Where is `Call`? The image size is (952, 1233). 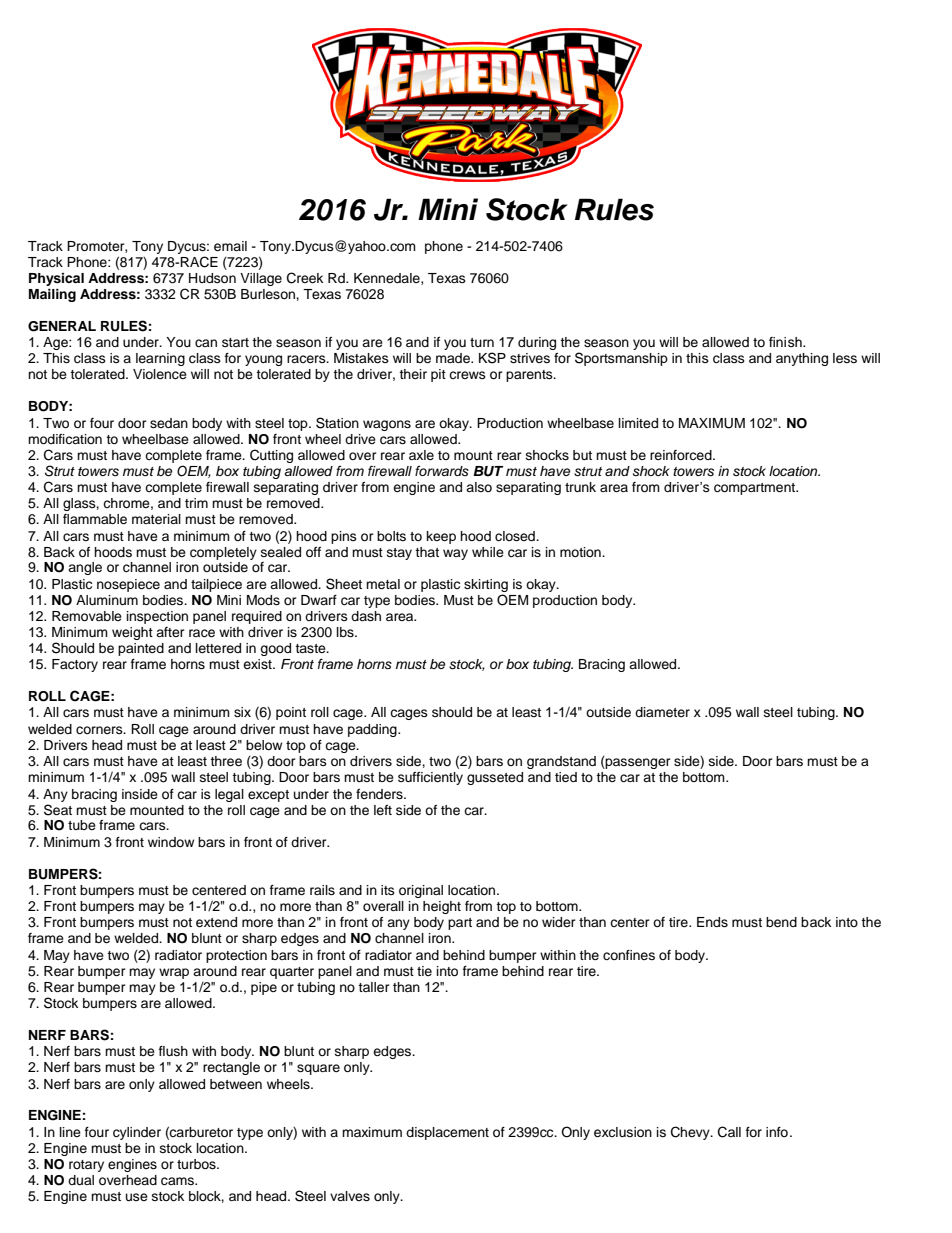
Call is located at coordinates (729, 1132).
